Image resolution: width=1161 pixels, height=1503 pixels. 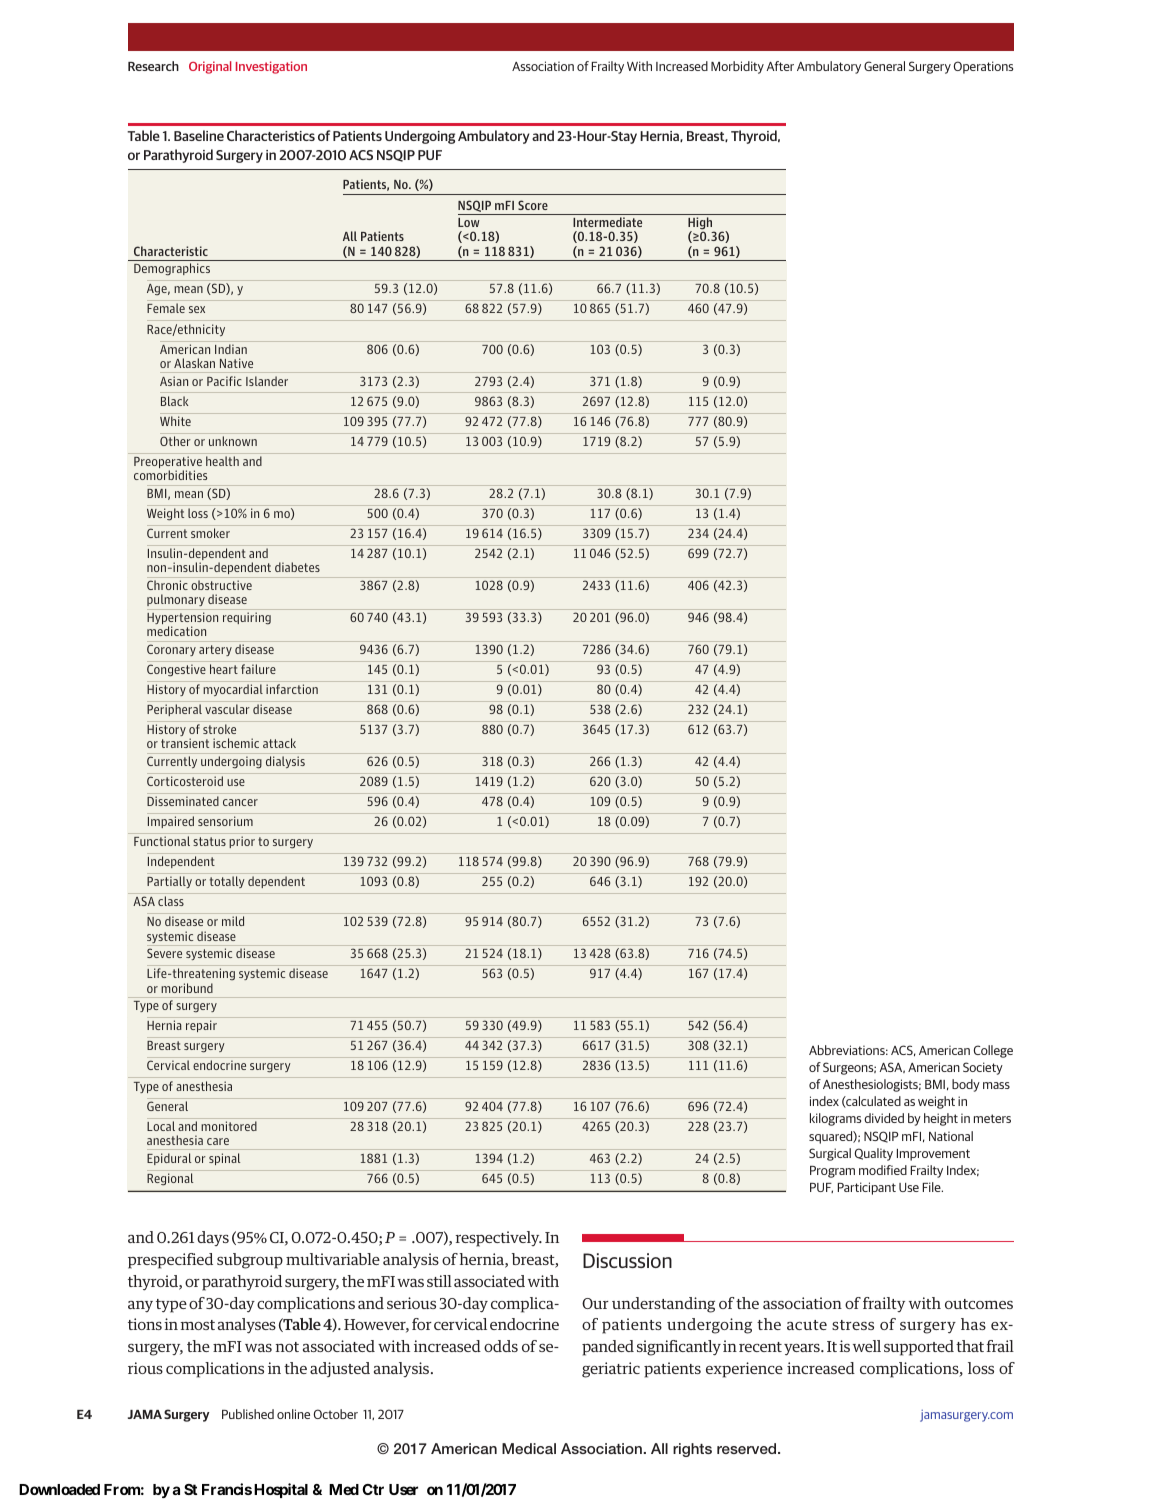 I want to click on Baseline, so click(x=199, y=135).
